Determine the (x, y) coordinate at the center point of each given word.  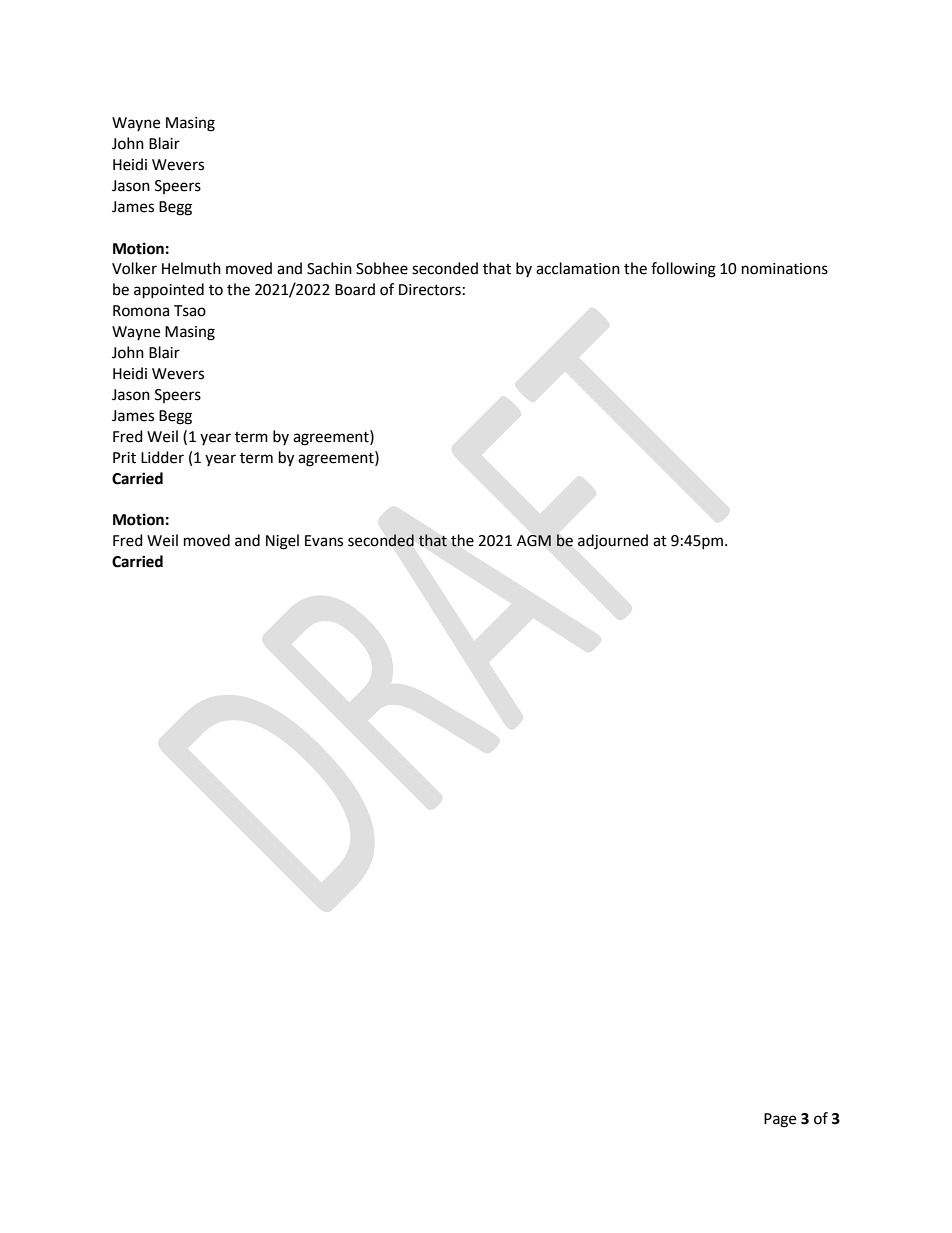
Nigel (282, 542)
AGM (534, 541)
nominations (785, 269)
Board (355, 289)
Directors (430, 290)
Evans (324, 541)
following (683, 270)
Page (780, 1120)
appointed (169, 291)
